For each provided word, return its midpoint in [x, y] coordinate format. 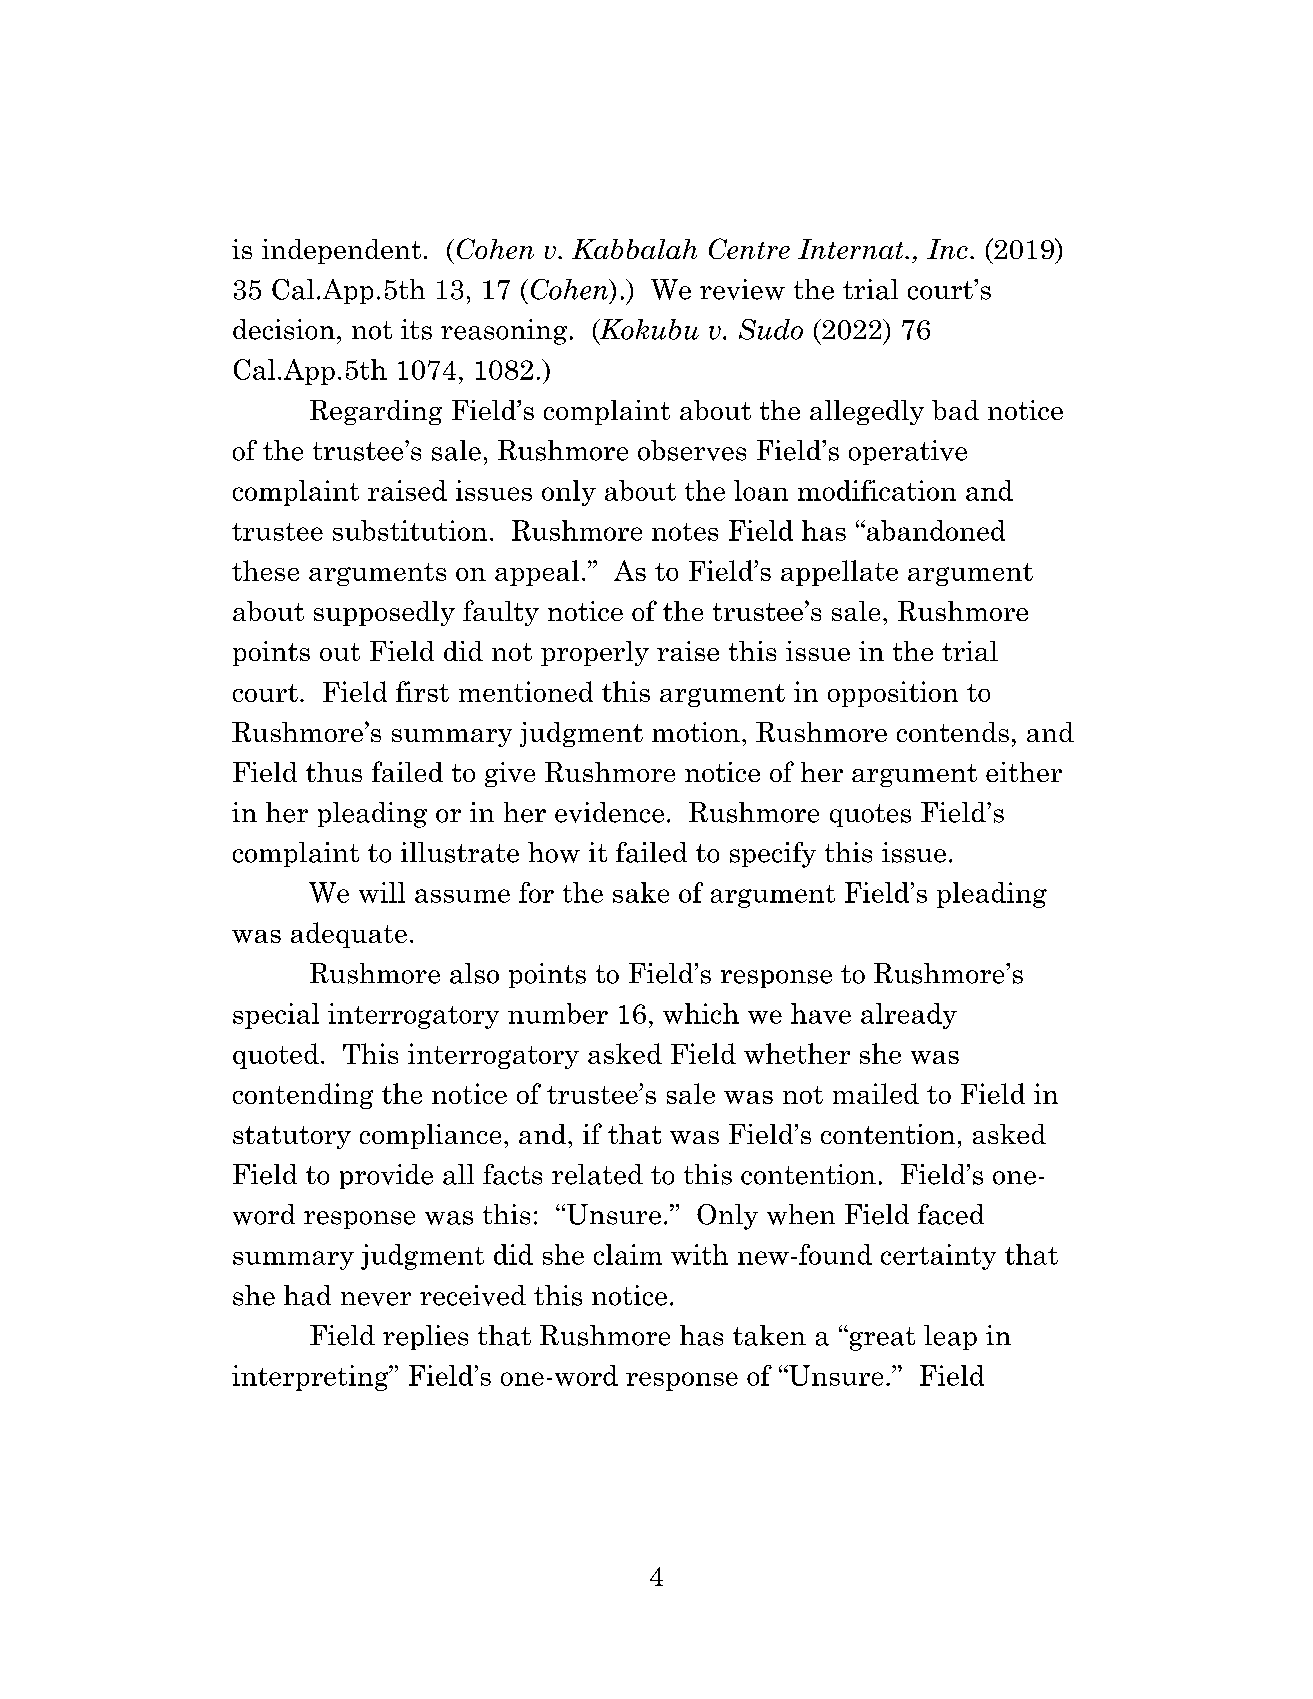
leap [950, 1337]
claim [628, 1254]
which [701, 1013]
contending [303, 1096]
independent [341, 251]
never [376, 1299]
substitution [410, 530]
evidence [609, 812]
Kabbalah [634, 249]
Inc [947, 249]
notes [685, 532]
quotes [870, 815]
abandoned [934, 530]
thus [334, 772]
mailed [876, 1093]
